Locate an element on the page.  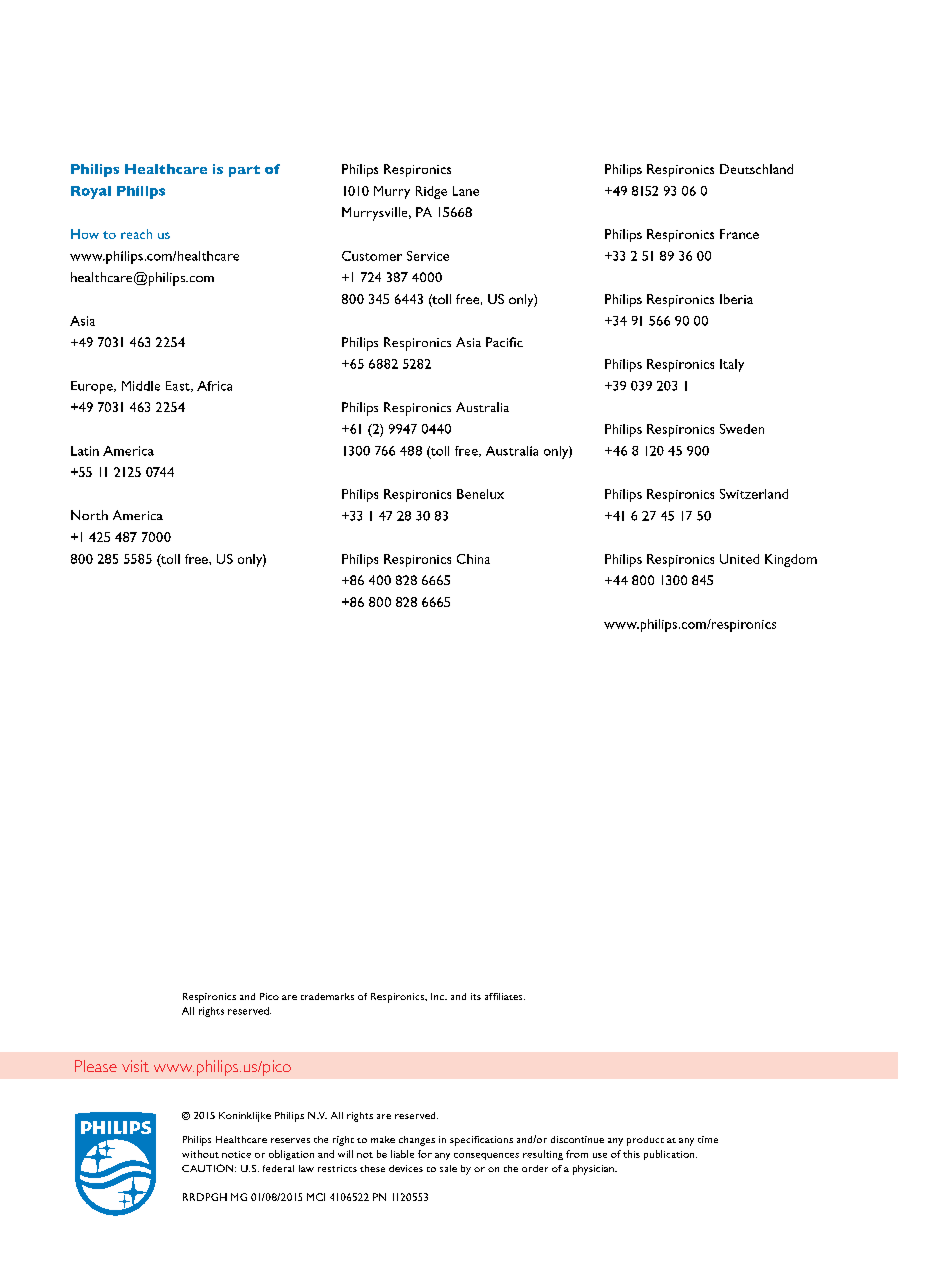
France is located at coordinates (739, 234).
